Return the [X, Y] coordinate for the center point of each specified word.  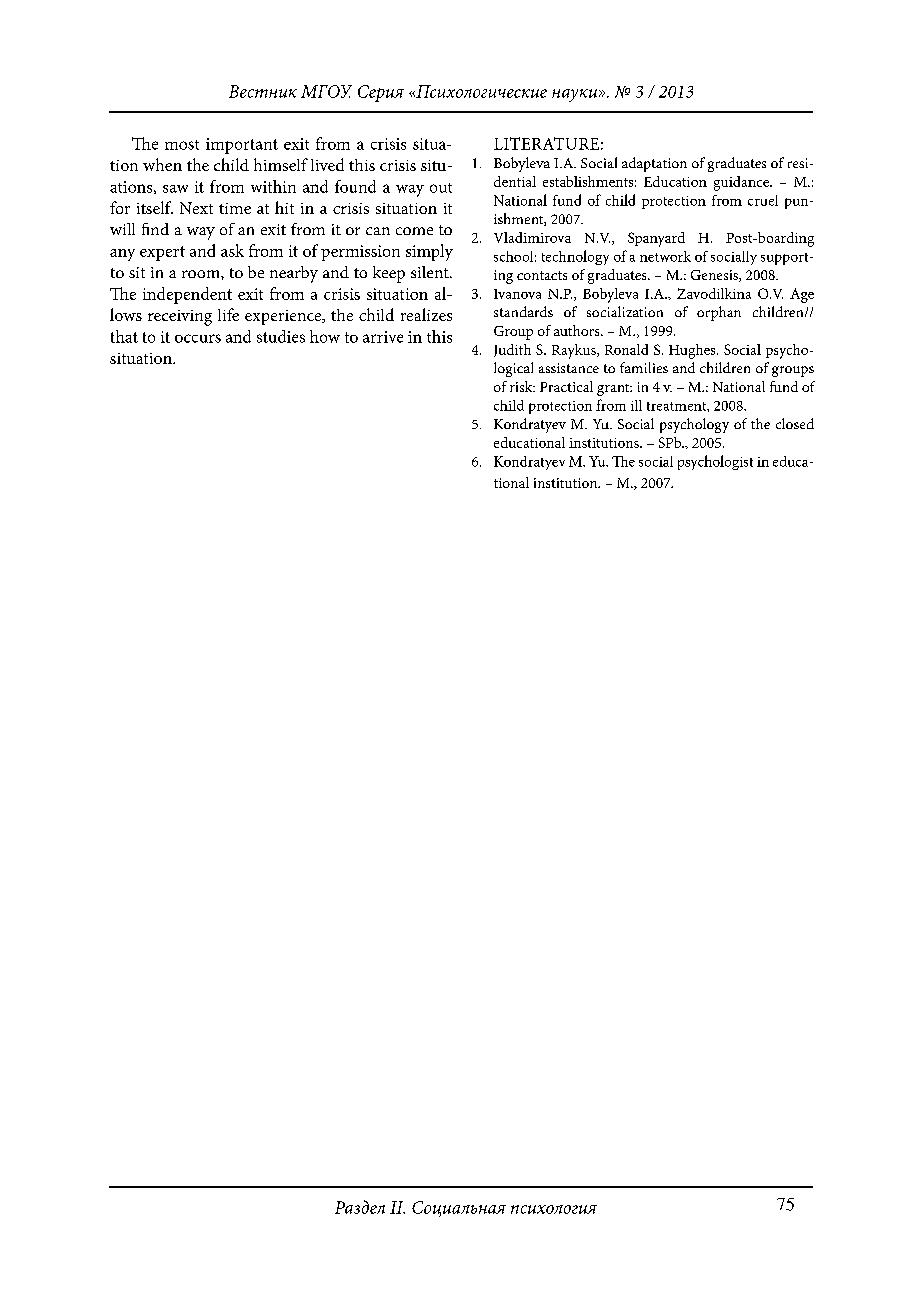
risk [522, 386]
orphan [719, 313]
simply [429, 252]
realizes [426, 314]
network [665, 256]
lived [327, 164]
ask [232, 250]
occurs [198, 338]
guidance [742, 183]
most [182, 145]
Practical [566, 386]
